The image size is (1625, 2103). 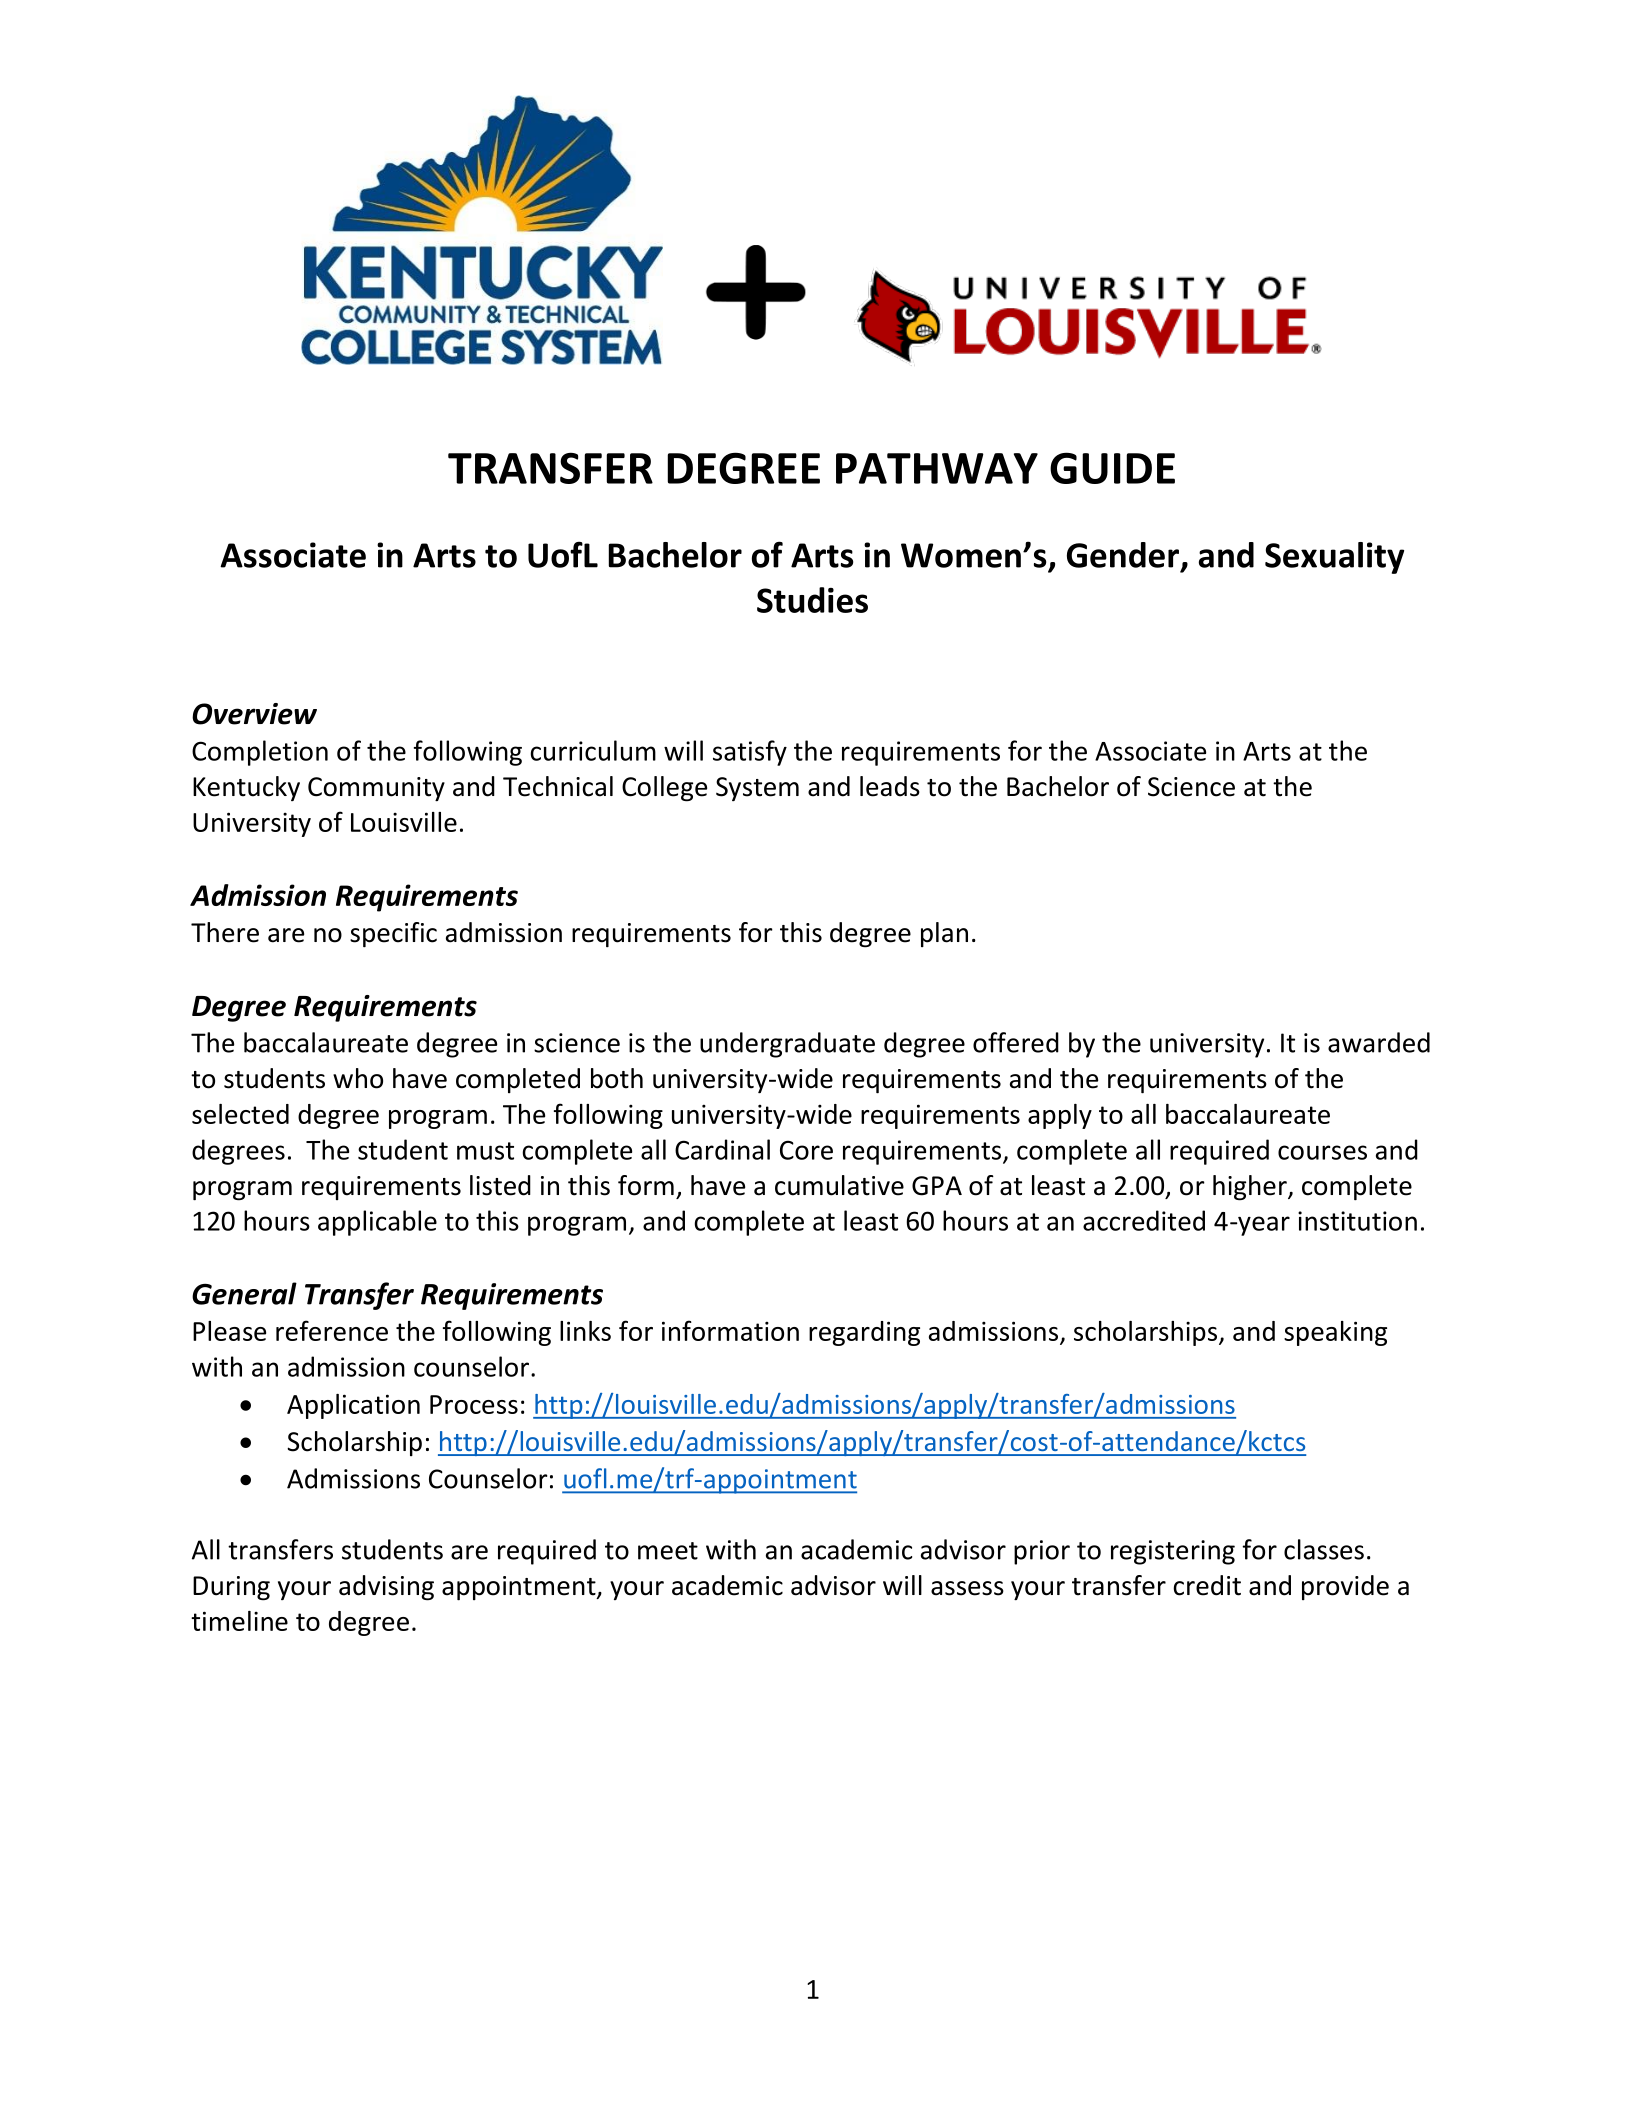 I want to click on undergraduate, so click(x=787, y=1045).
